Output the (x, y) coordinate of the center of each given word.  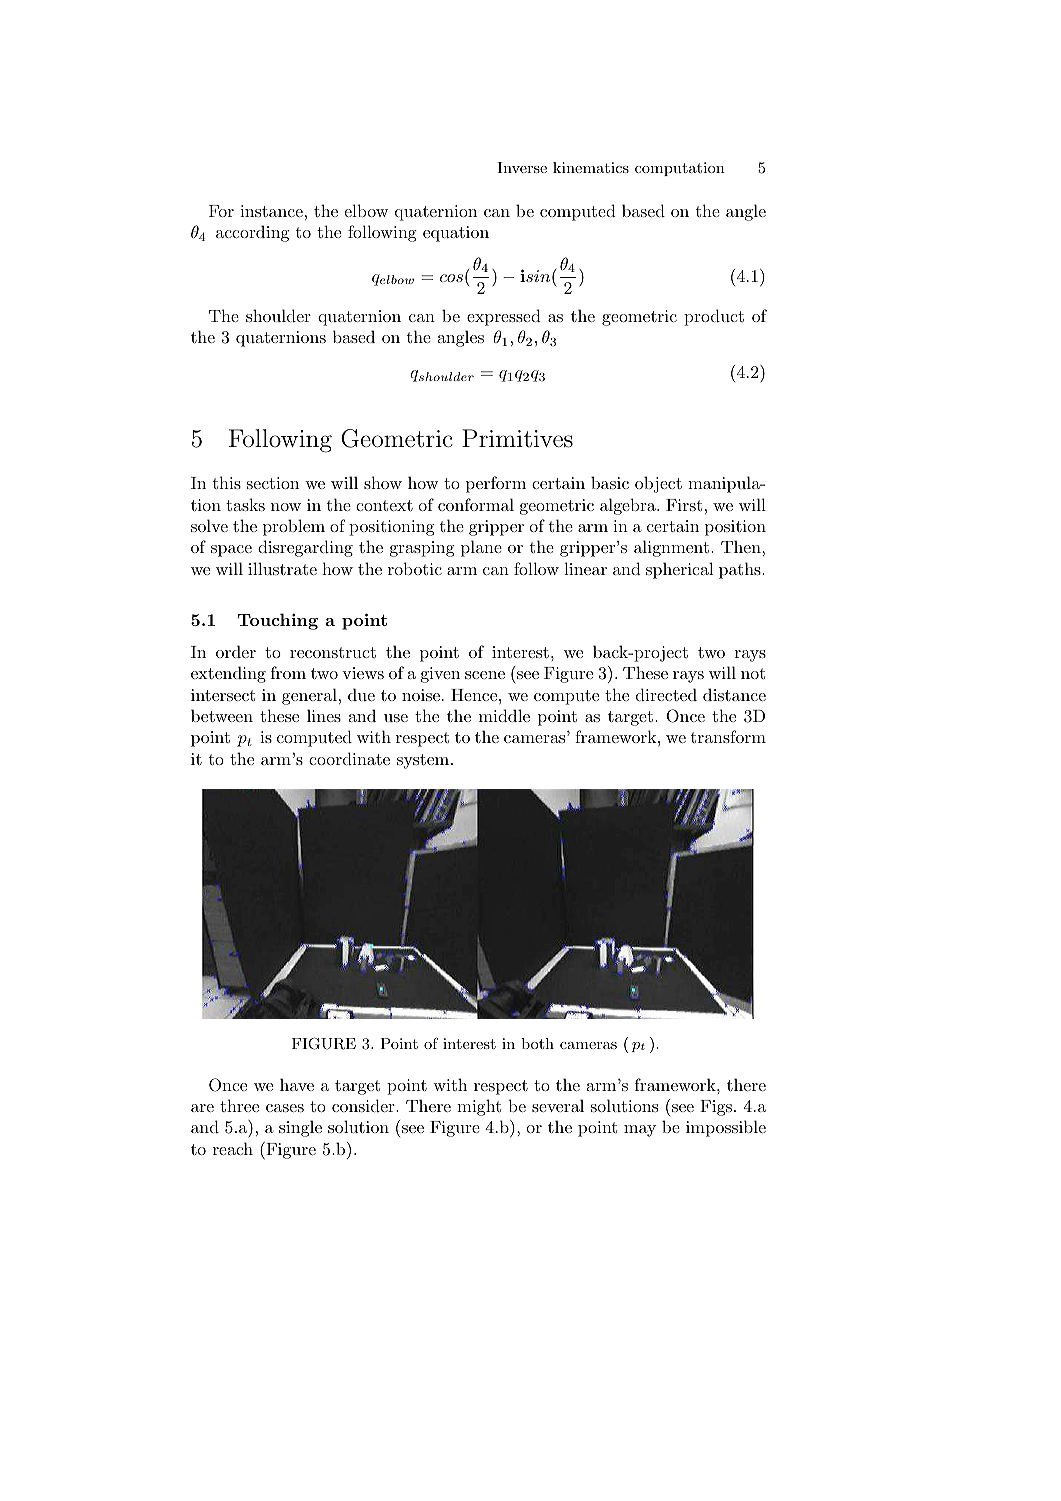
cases (285, 1108)
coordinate (349, 758)
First (684, 505)
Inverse (522, 167)
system (423, 761)
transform (728, 736)
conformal (476, 504)
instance (271, 211)
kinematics (591, 167)
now (286, 507)
